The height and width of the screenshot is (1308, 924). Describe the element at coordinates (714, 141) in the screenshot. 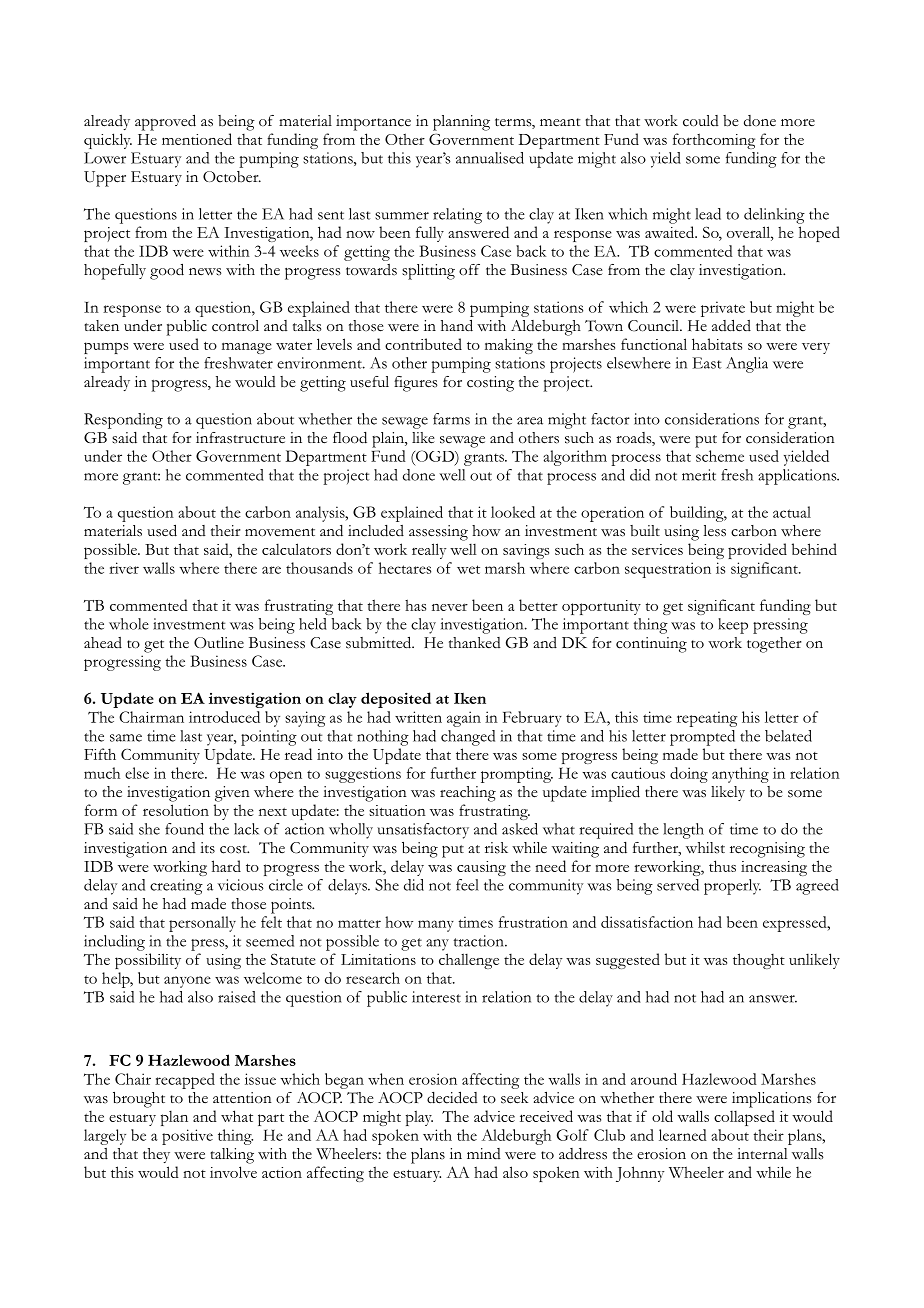

I see `forthcoming` at that location.
